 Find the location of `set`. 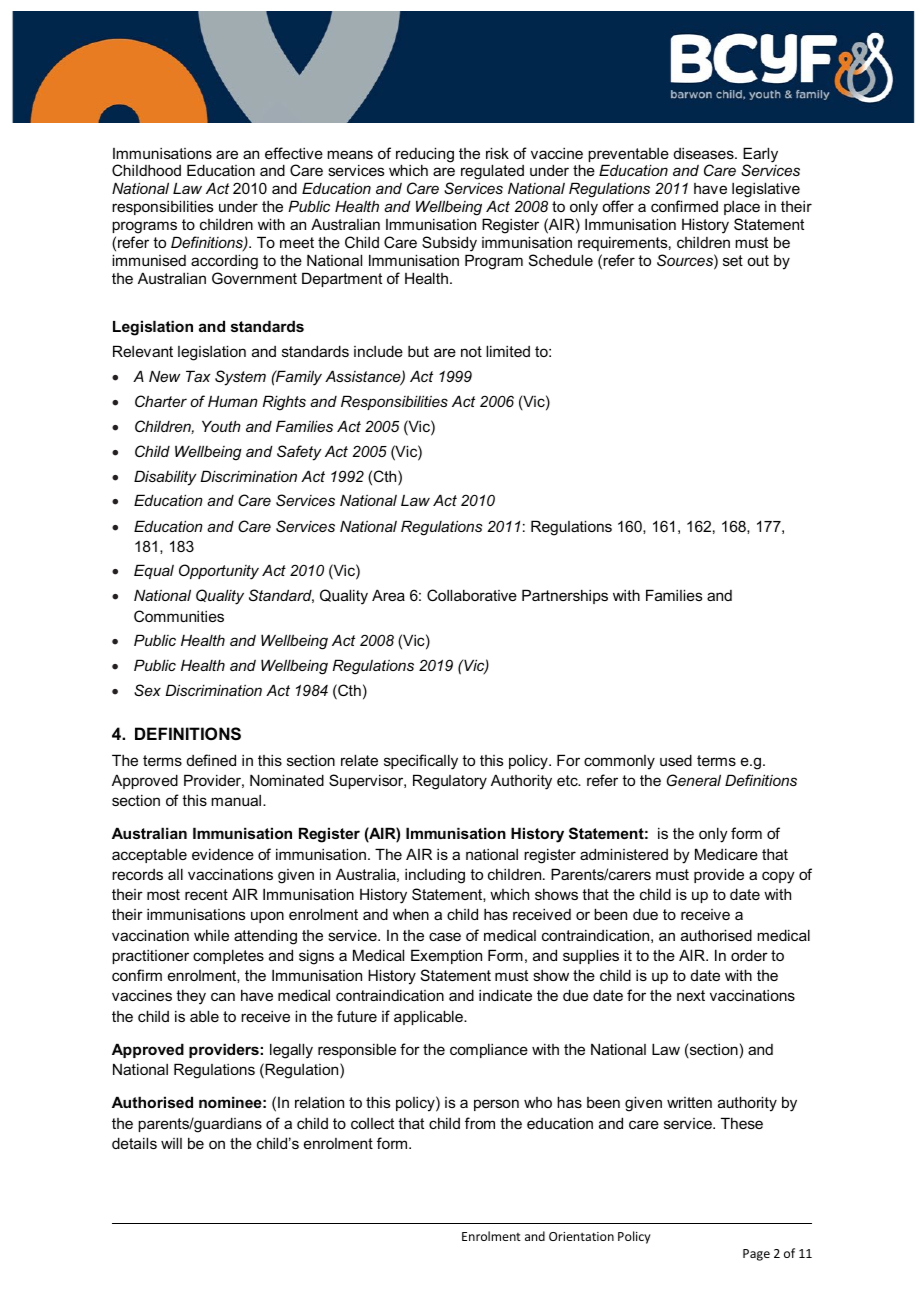

set is located at coordinates (733, 260).
